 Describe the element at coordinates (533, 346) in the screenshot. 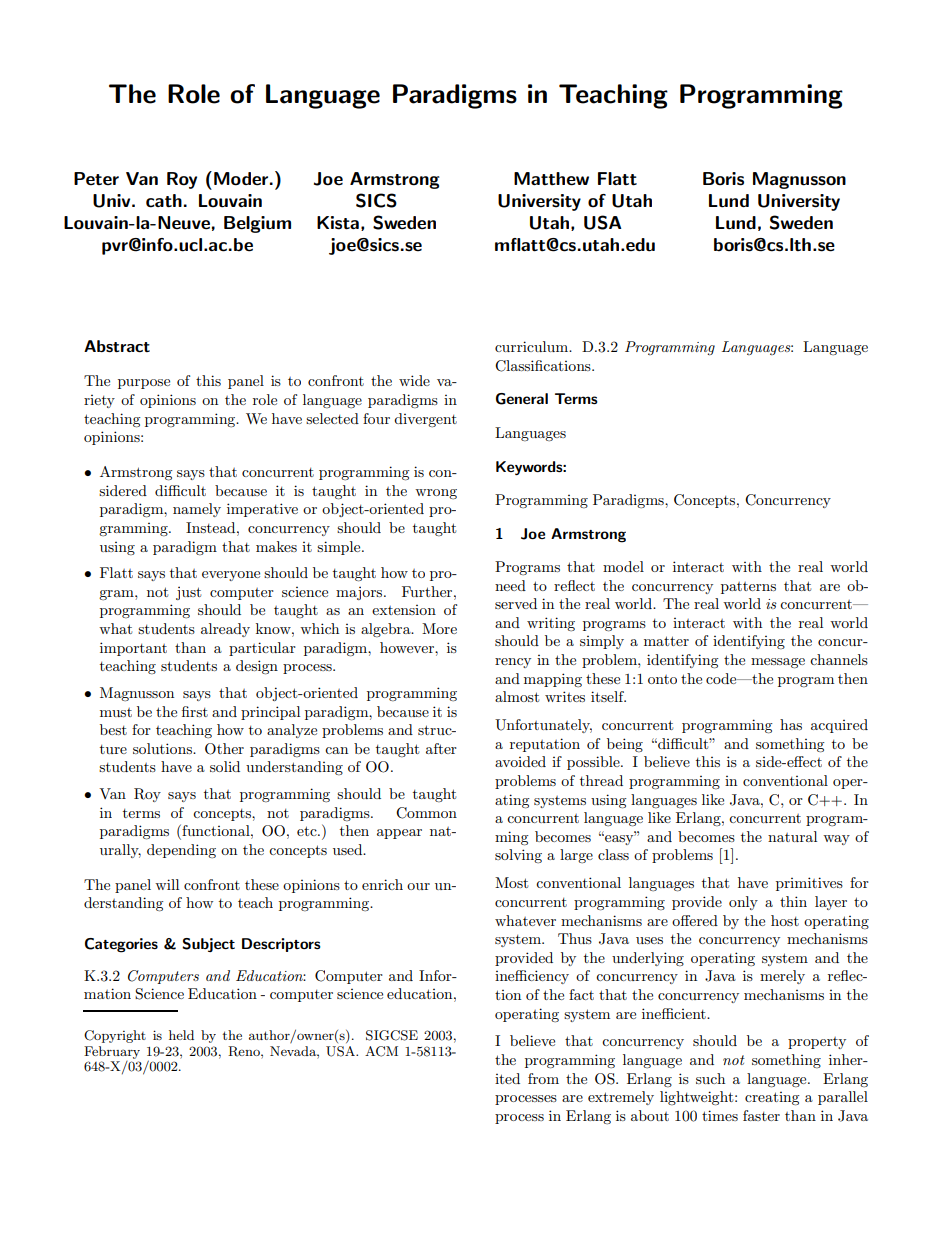

I see `curriculum` at that location.
